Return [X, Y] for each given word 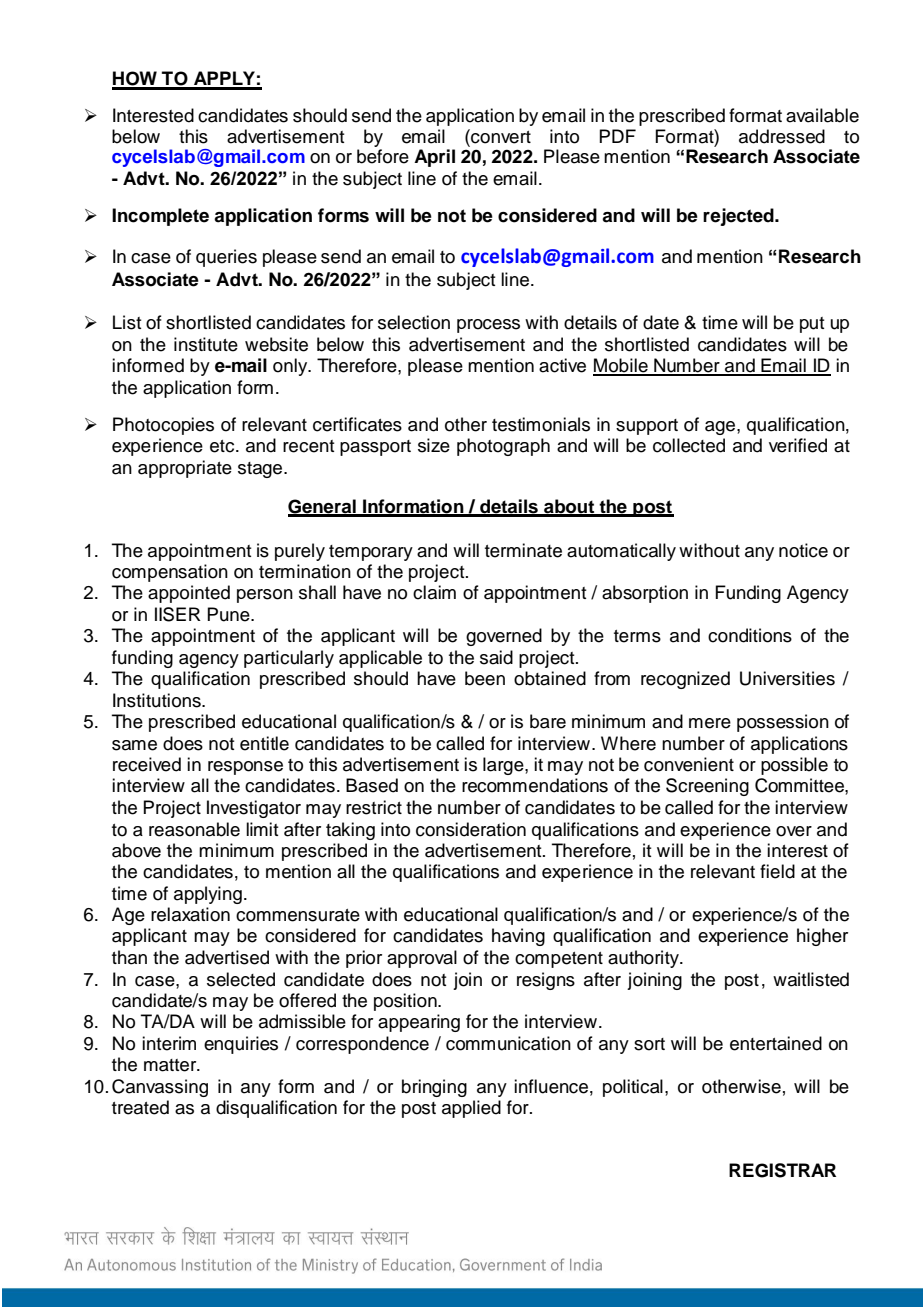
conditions [750, 635]
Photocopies [163, 426]
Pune [229, 614]
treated [140, 1107]
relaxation [190, 914]
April [434, 158]
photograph [503, 447]
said [496, 657]
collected [689, 445]
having [518, 937]
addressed [782, 136]
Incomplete [160, 217]
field [777, 871]
